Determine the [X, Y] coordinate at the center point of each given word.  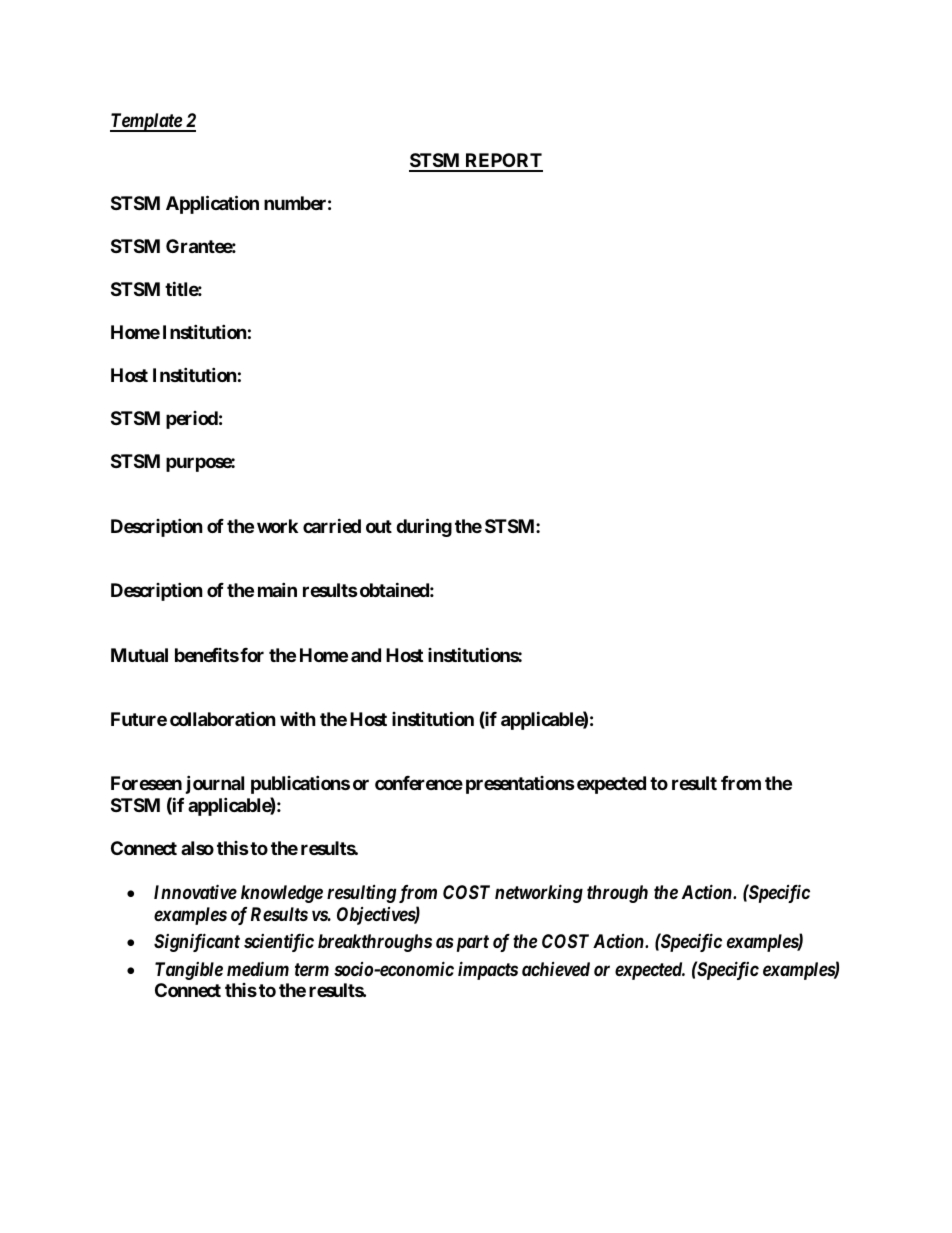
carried [332, 525]
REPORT [503, 162]
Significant [197, 942]
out [379, 526]
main [277, 589]
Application [212, 204]
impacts [488, 970]
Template [146, 122]
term [312, 969]
